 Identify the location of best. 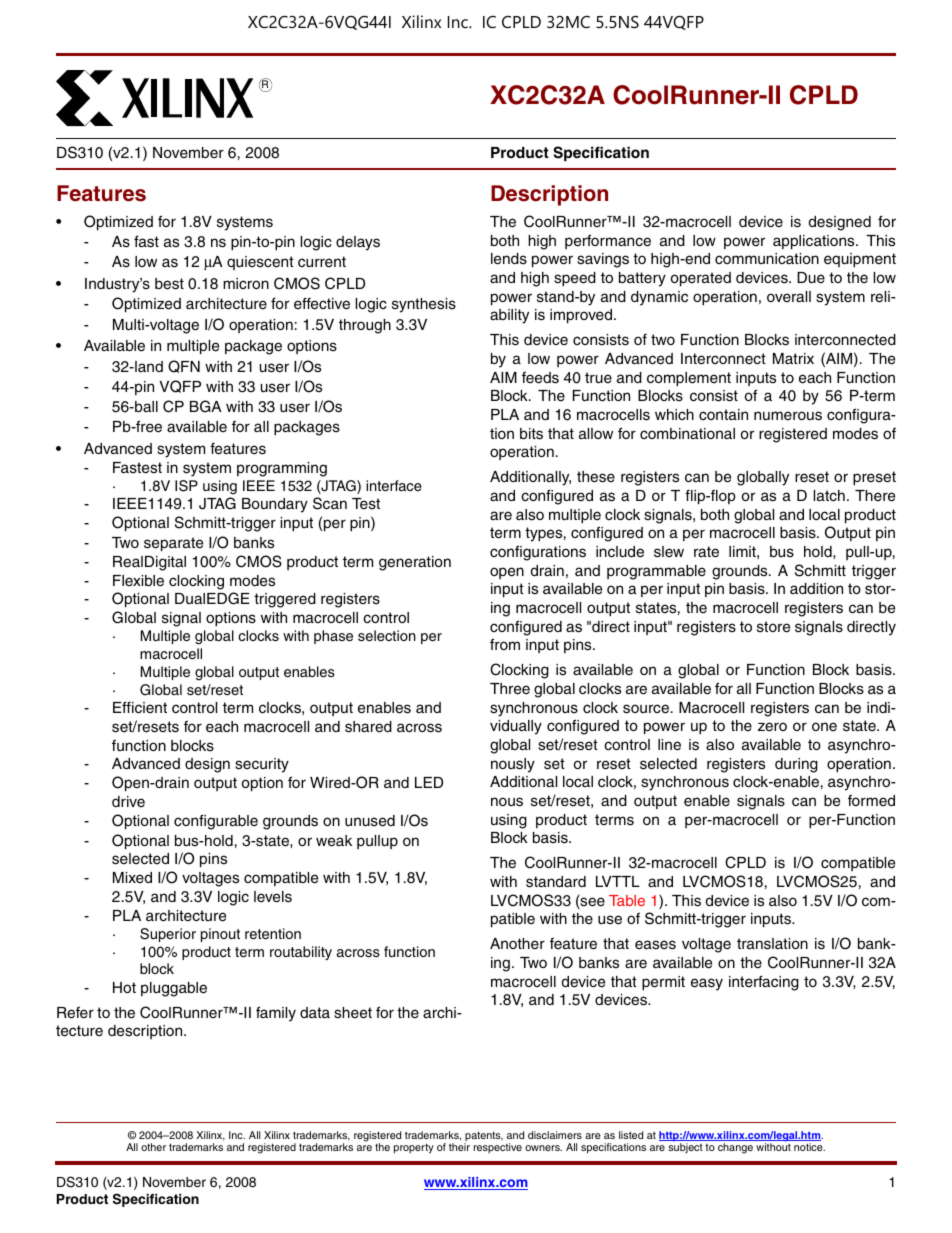
(169, 284).
